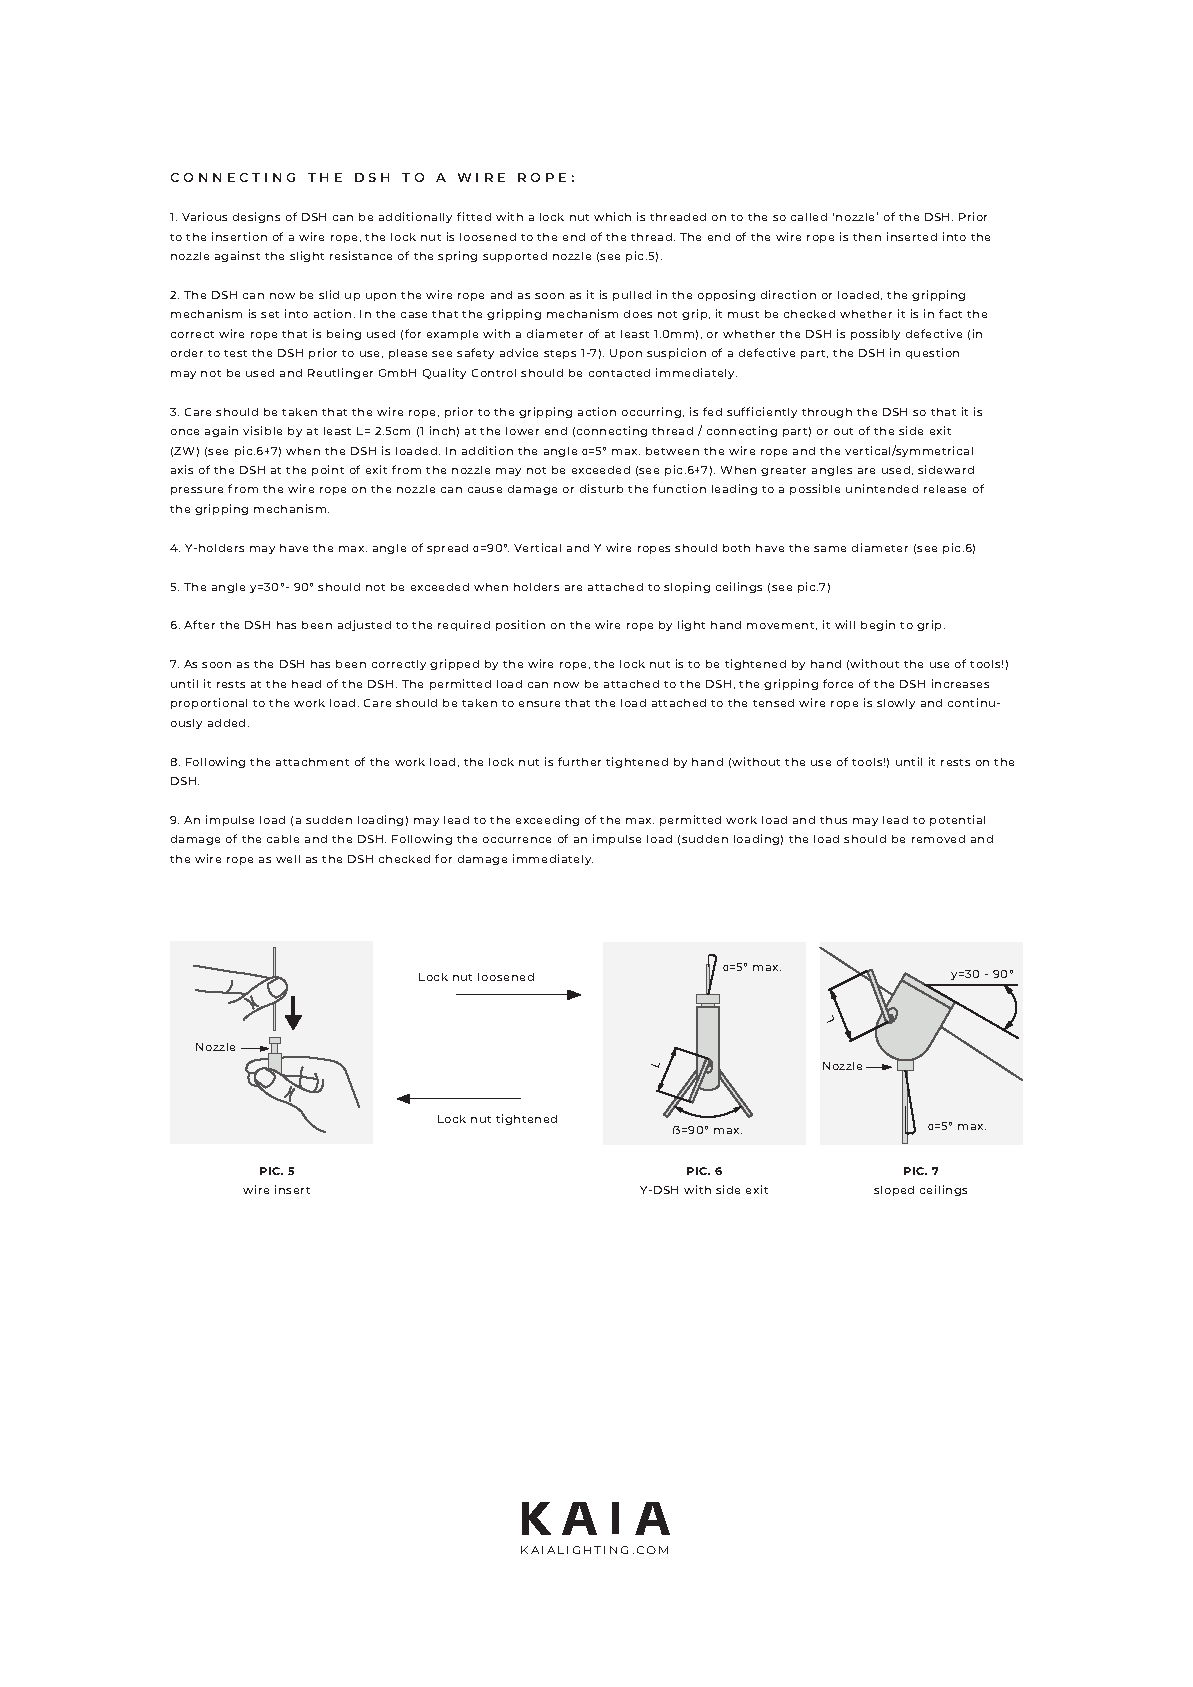  I want to click on slowly, so click(896, 704).
